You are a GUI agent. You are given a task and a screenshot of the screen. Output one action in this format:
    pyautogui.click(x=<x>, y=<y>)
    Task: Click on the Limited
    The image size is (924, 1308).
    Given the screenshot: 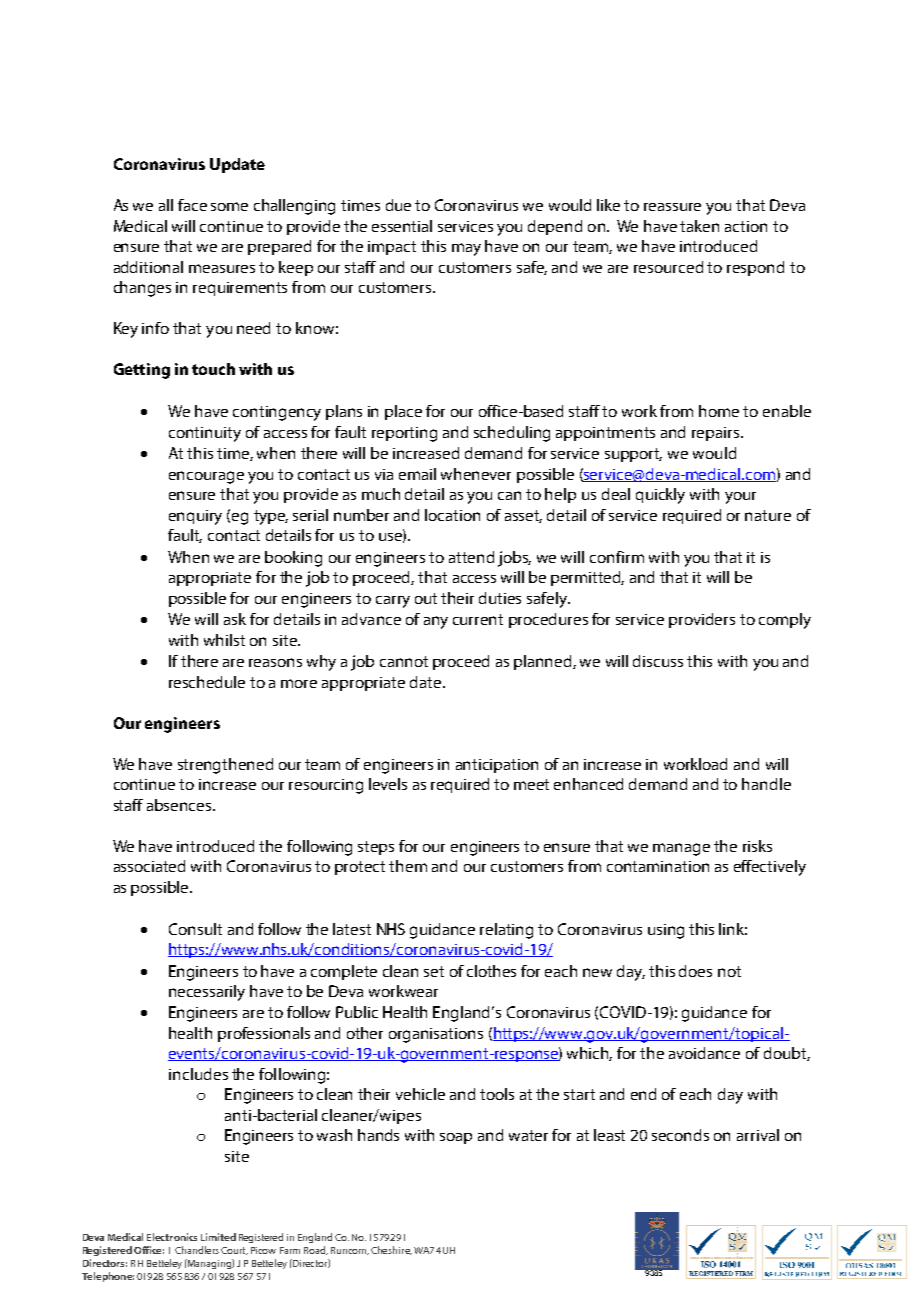 What is the action you would take?
    pyautogui.click(x=218, y=1237)
